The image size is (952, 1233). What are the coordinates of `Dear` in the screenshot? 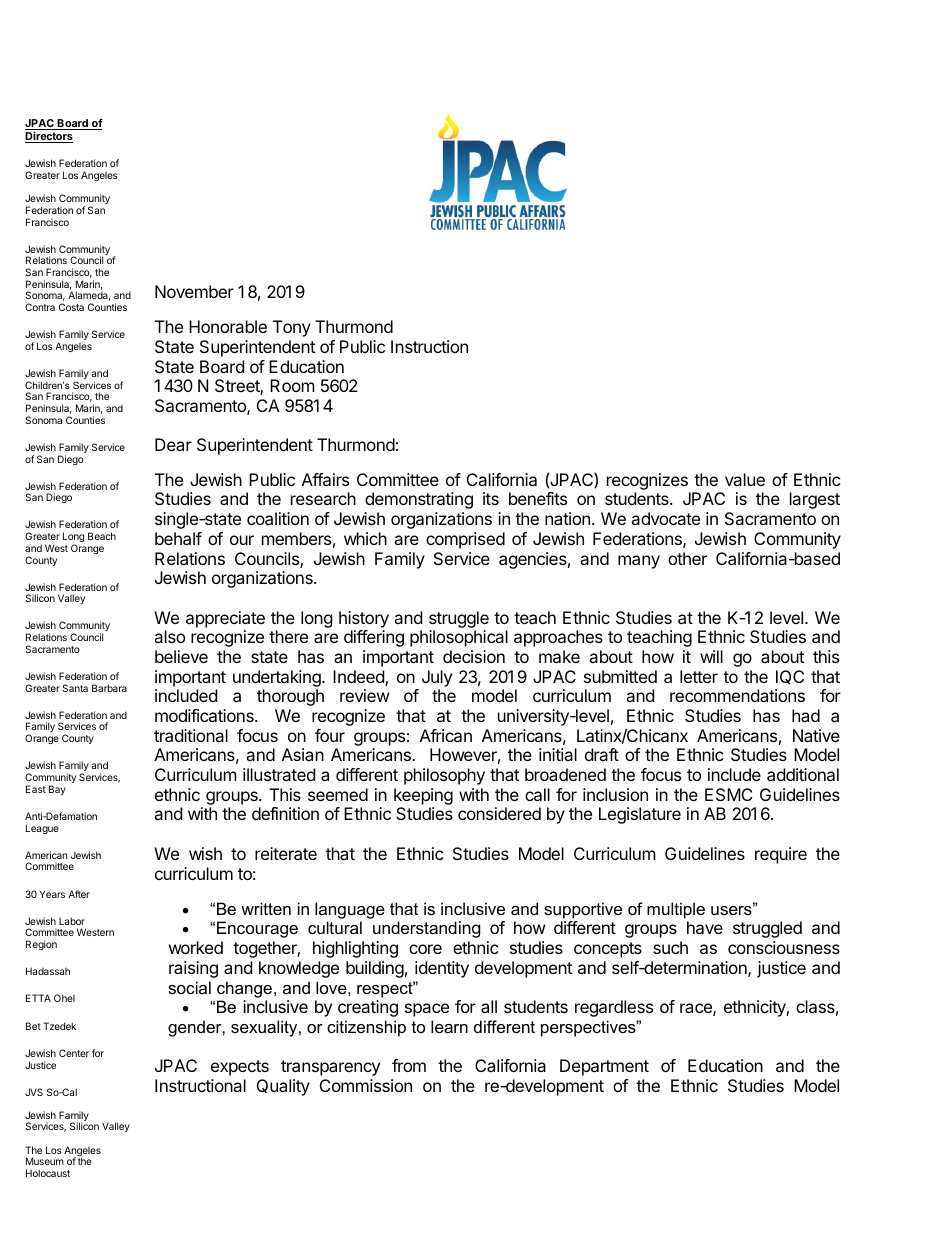 It's located at (173, 444).
